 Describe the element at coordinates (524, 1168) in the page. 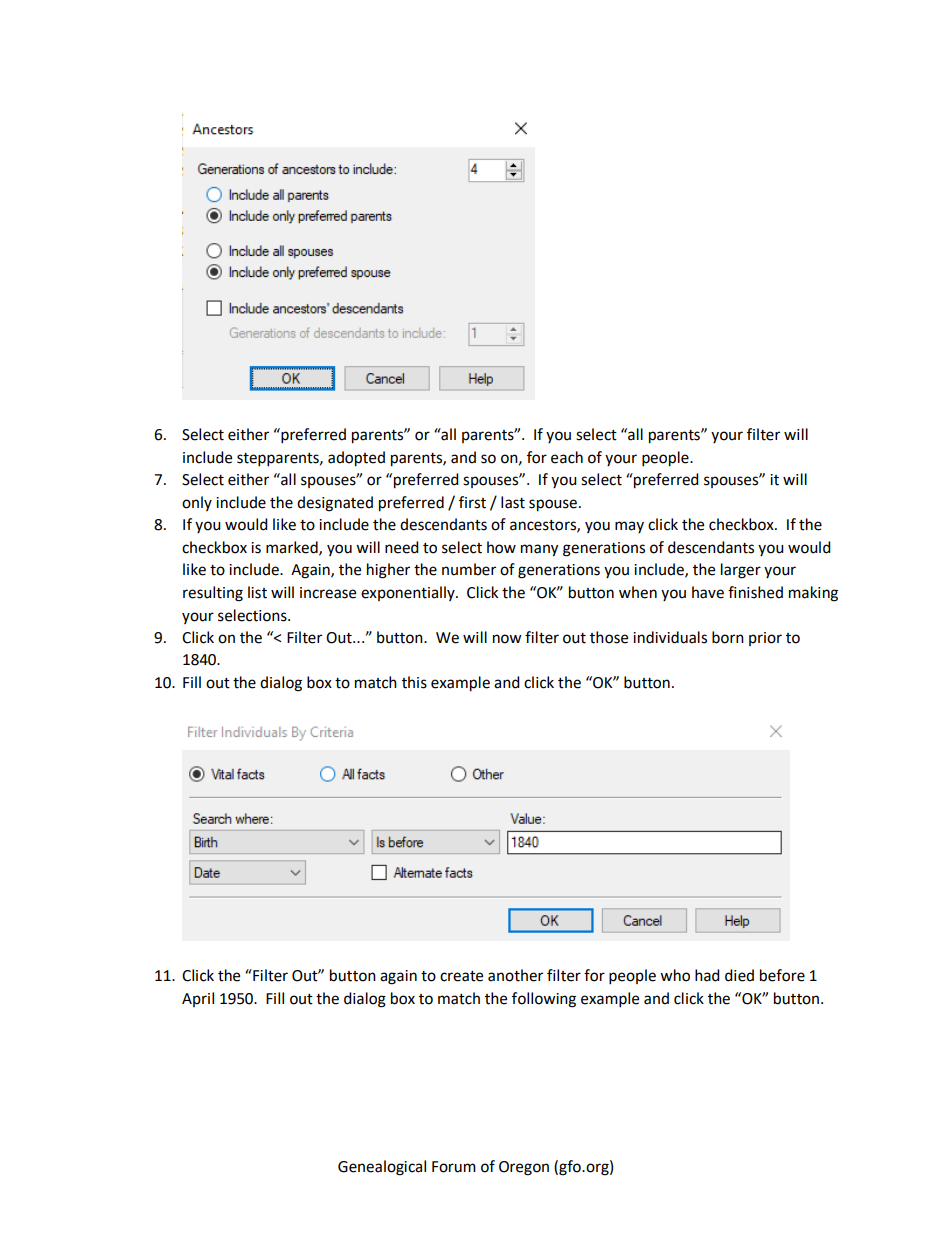

I see `Oregon` at that location.
